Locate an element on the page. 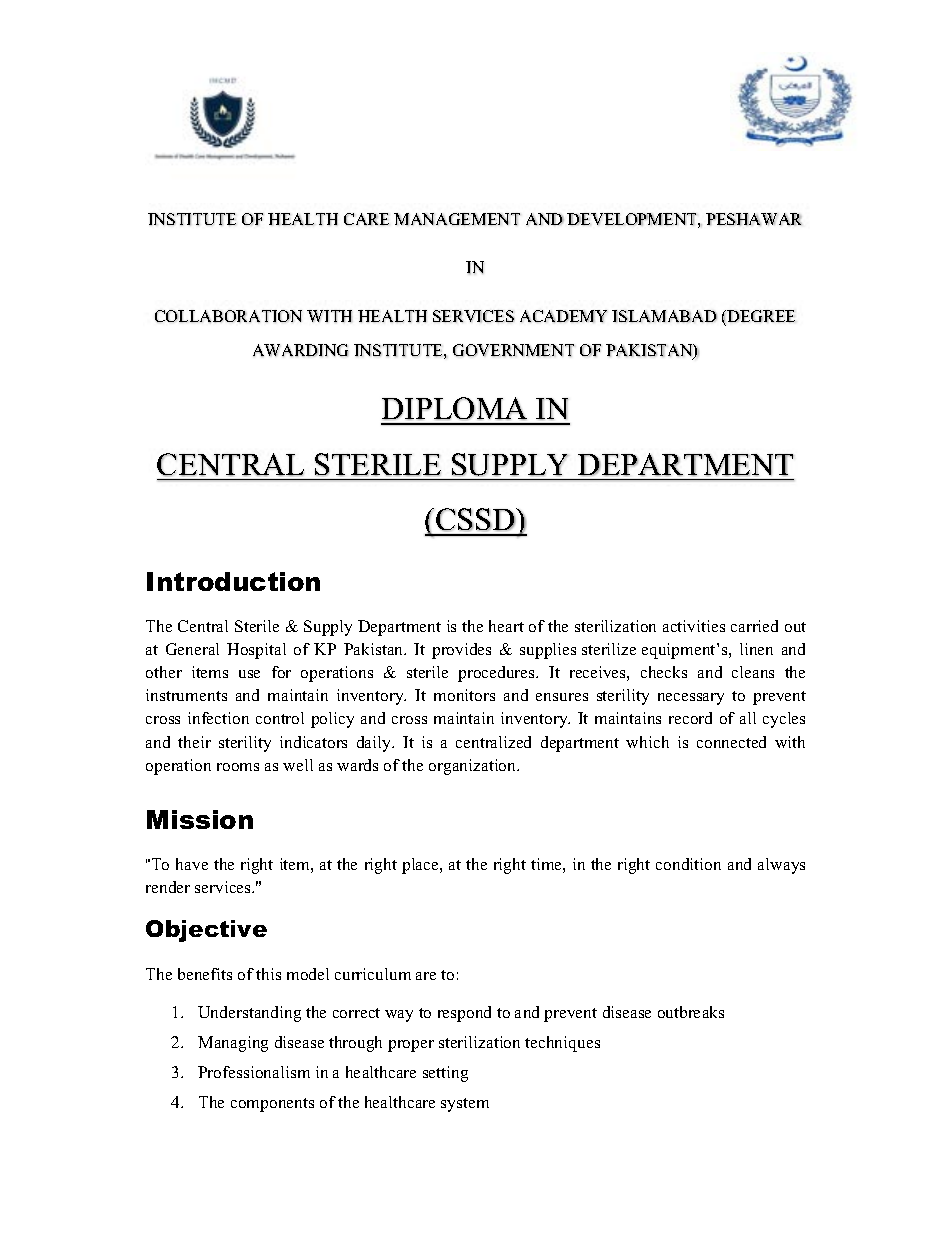 The width and height of the image is (952, 1233). organization is located at coordinates (474, 767).
